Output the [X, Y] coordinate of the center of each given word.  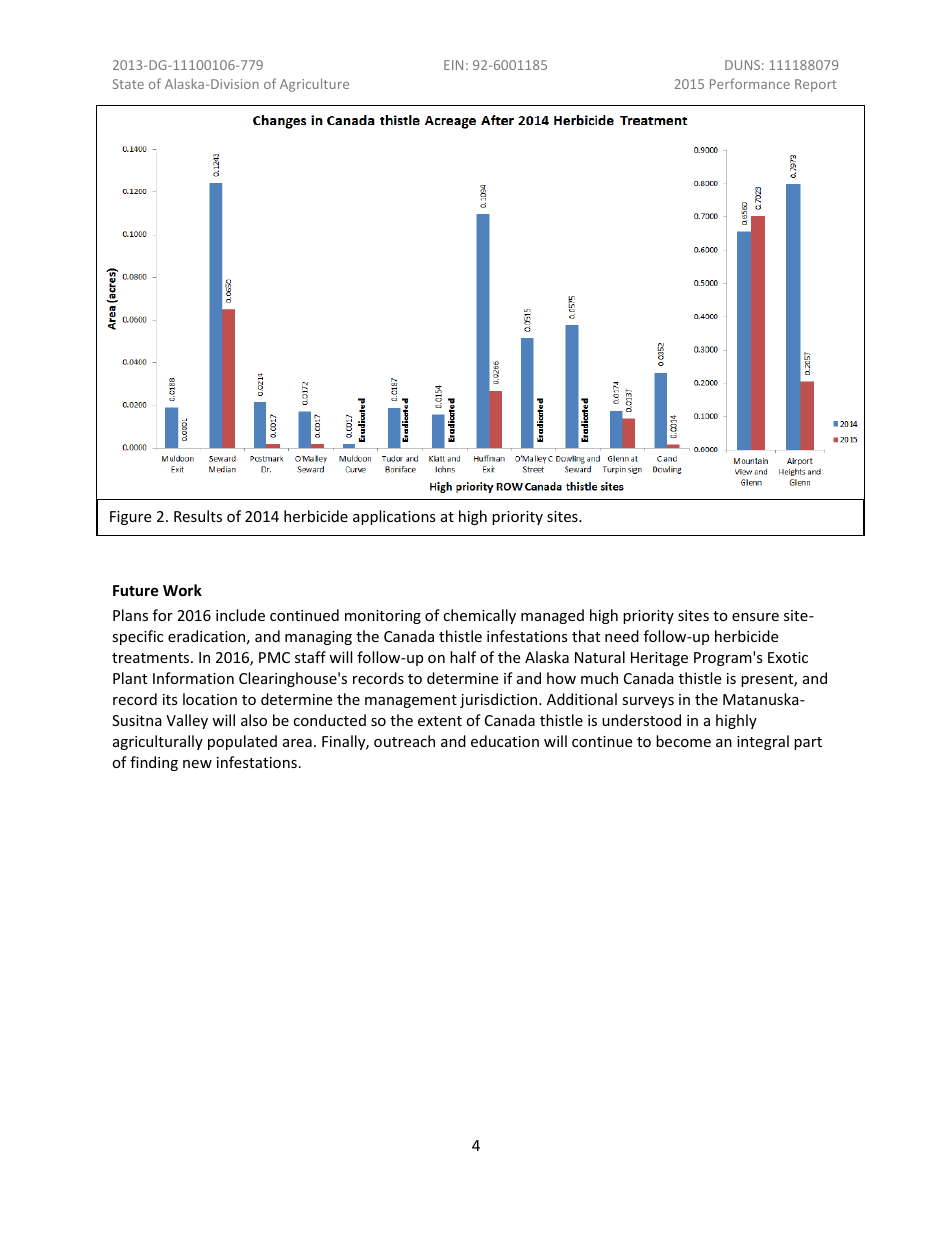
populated [242, 742]
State [128, 84]
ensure [755, 617]
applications [394, 517]
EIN [453, 65]
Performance [750, 83]
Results [198, 516]
